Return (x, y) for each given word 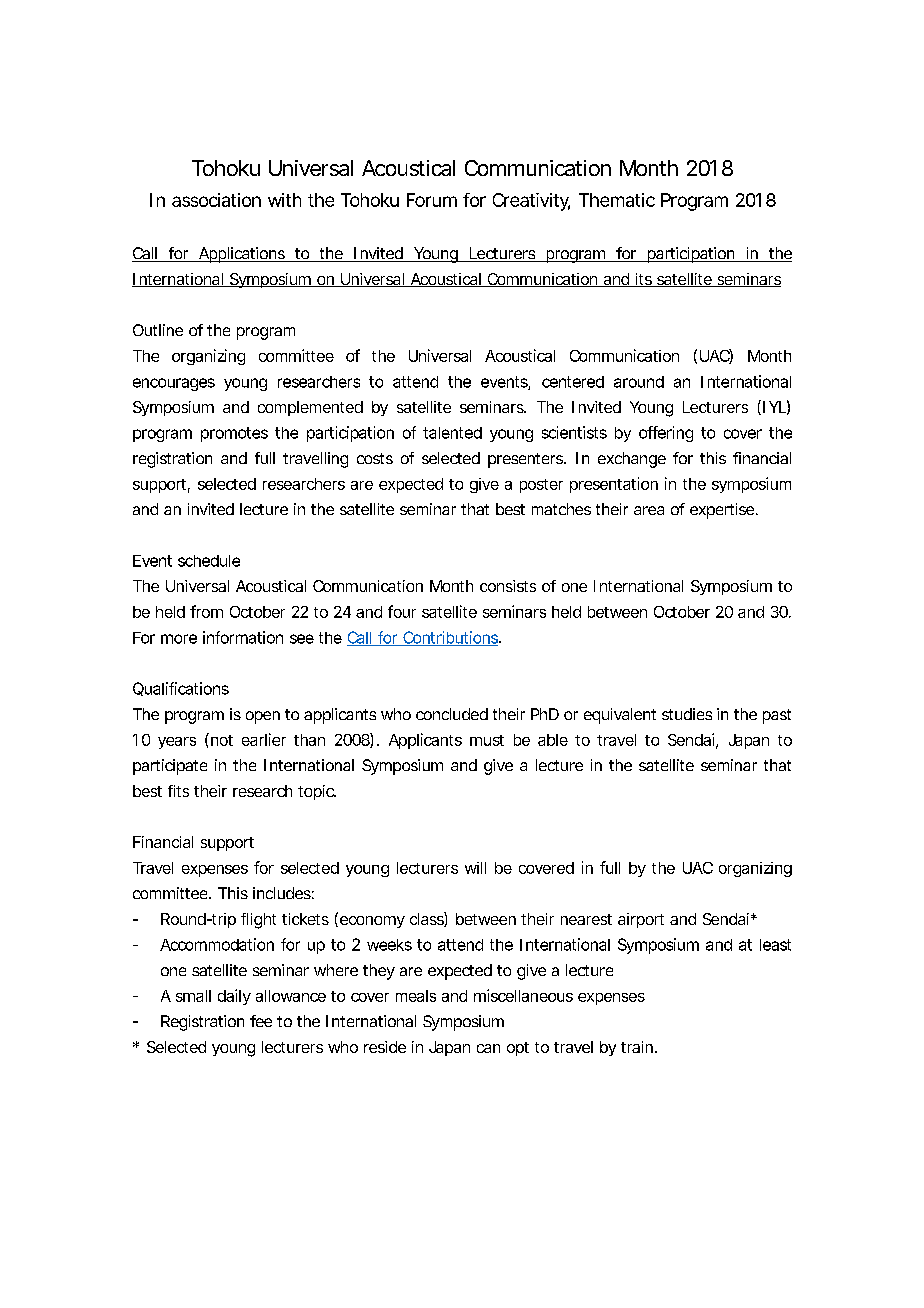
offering (666, 434)
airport (641, 920)
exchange (632, 460)
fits (178, 791)
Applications (241, 255)
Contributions (449, 638)
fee (261, 1021)
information (243, 637)
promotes (234, 434)
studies (687, 714)
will (475, 868)
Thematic (617, 200)
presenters (525, 460)
